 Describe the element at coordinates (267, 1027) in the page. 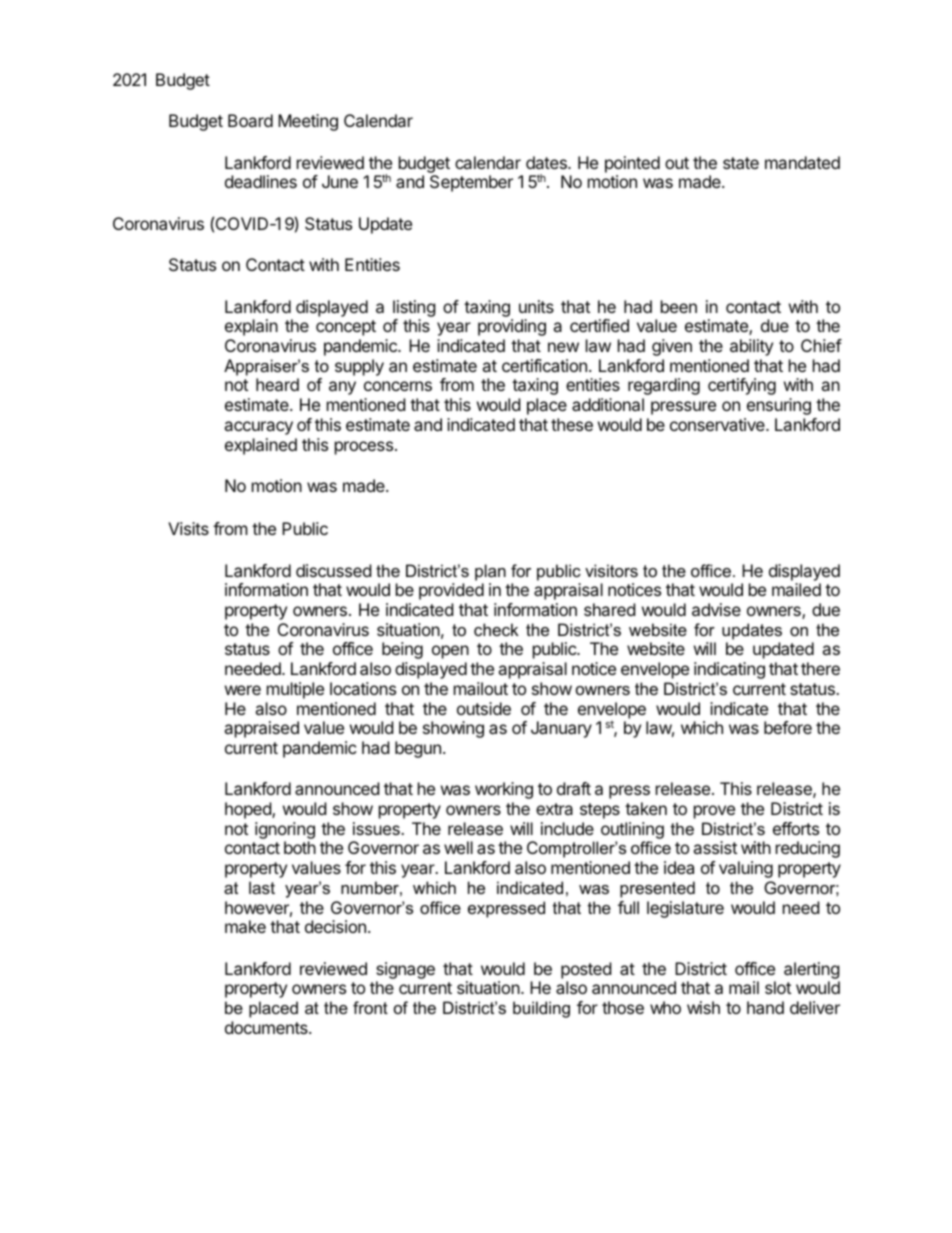

I see `documents` at that location.
